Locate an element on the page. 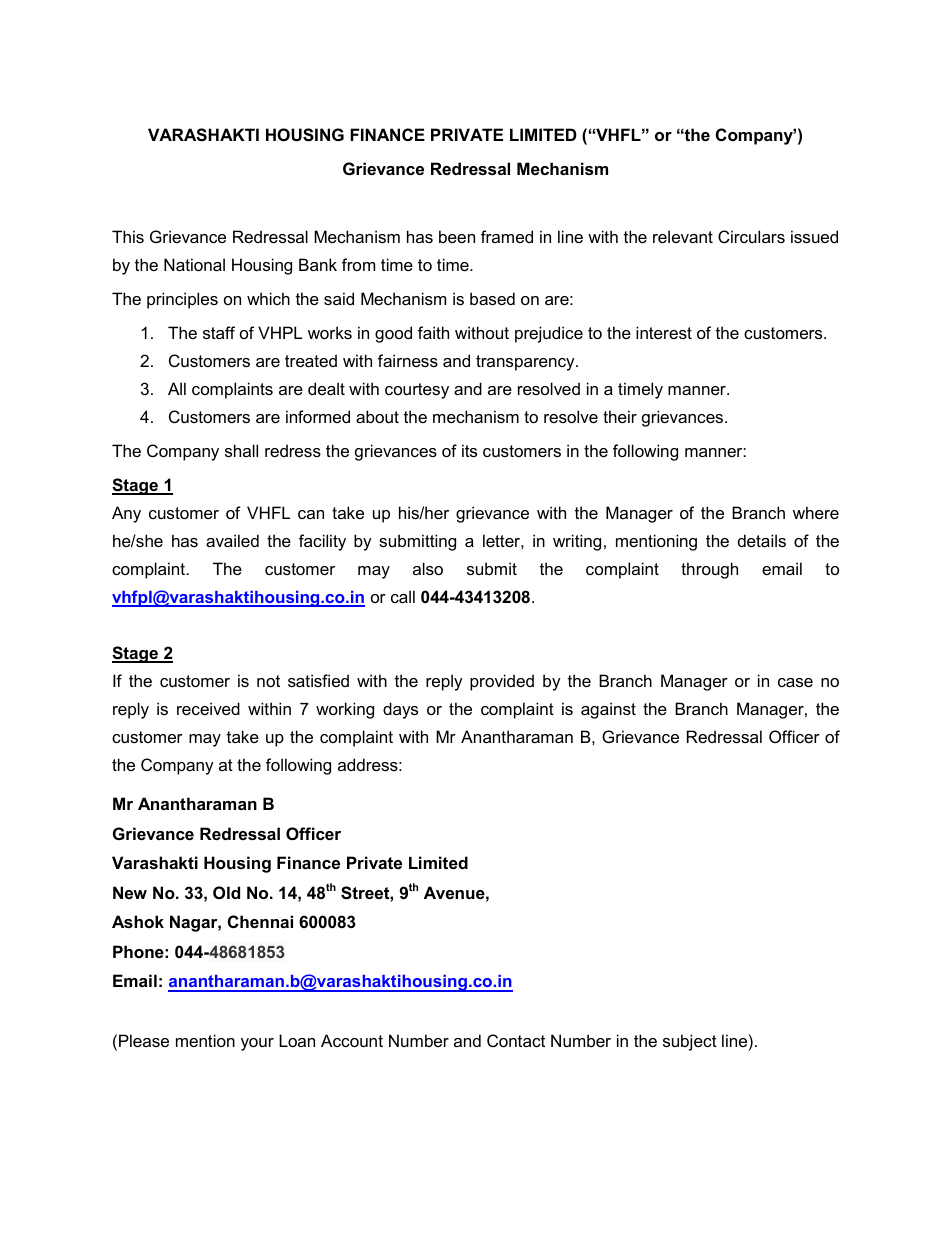 This document has height=1233, width=952. received is located at coordinates (208, 708).
